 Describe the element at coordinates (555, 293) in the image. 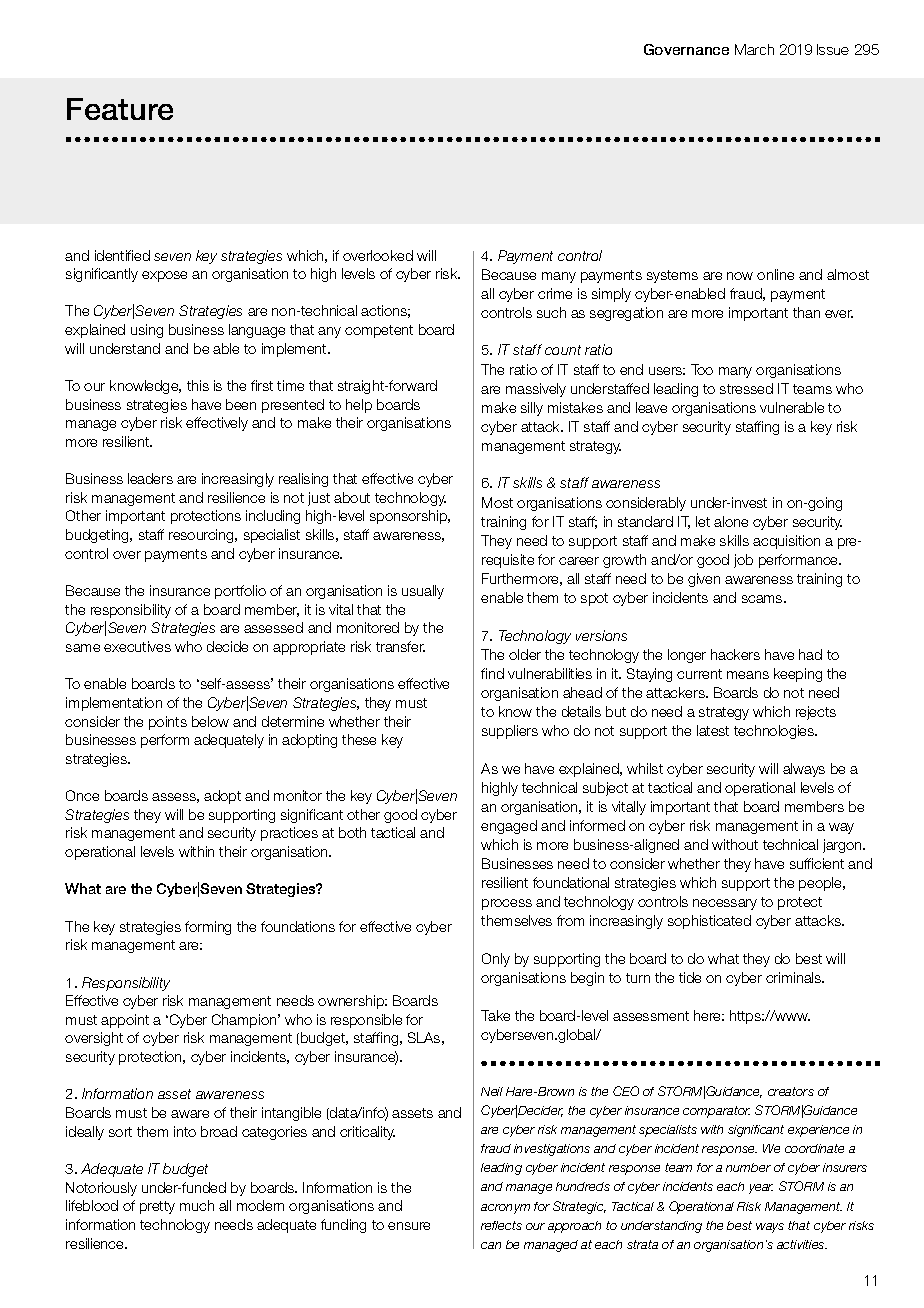

I see `crime` at that location.
